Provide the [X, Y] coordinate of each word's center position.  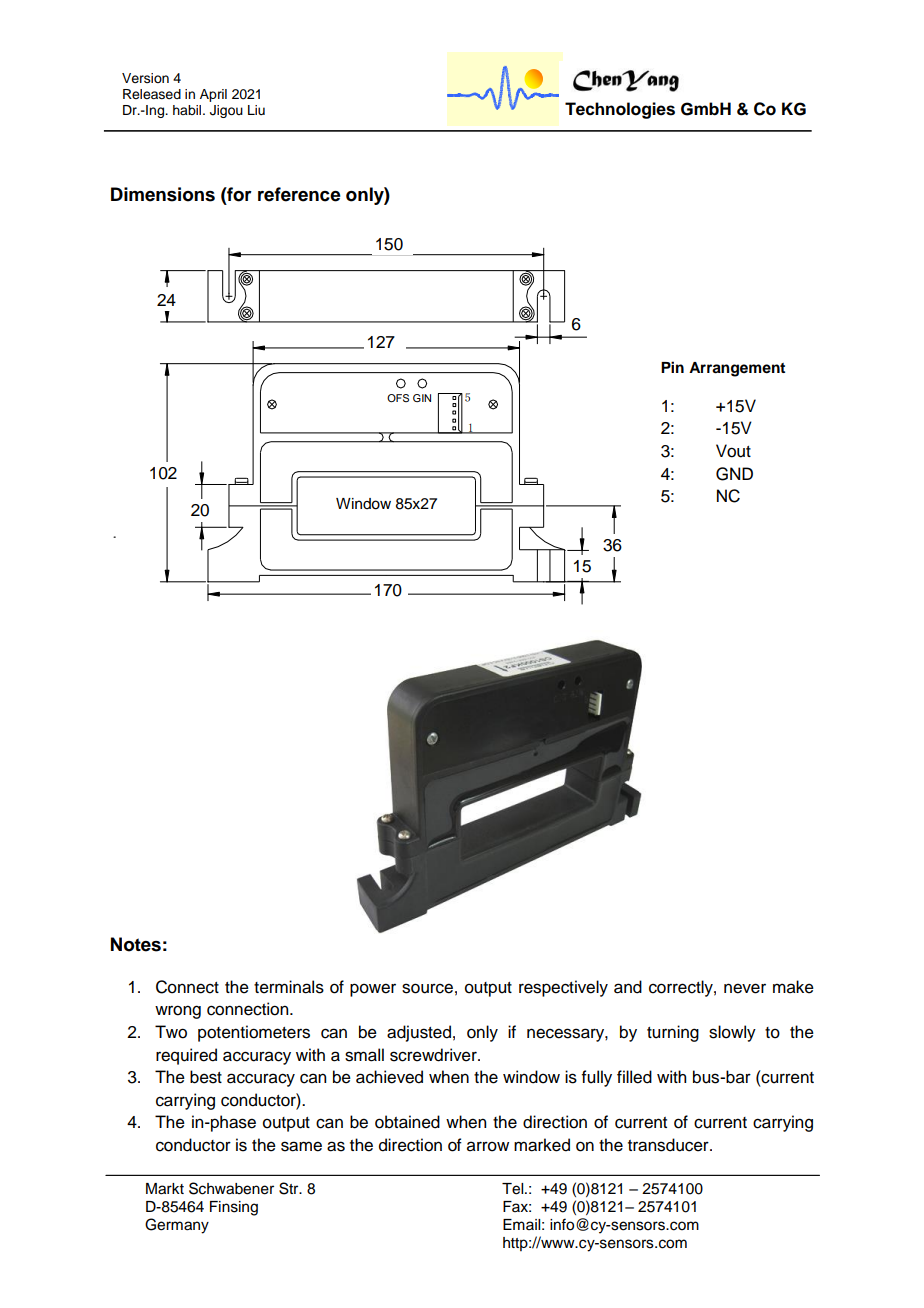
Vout [733, 451]
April [213, 95]
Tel [514, 1189]
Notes [136, 944]
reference [299, 194]
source [427, 988]
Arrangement [737, 369]
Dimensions [163, 194]
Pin [672, 367]
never [745, 988]
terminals [289, 987]
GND [734, 474]
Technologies [620, 110]
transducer [669, 1145]
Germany [177, 1226]
